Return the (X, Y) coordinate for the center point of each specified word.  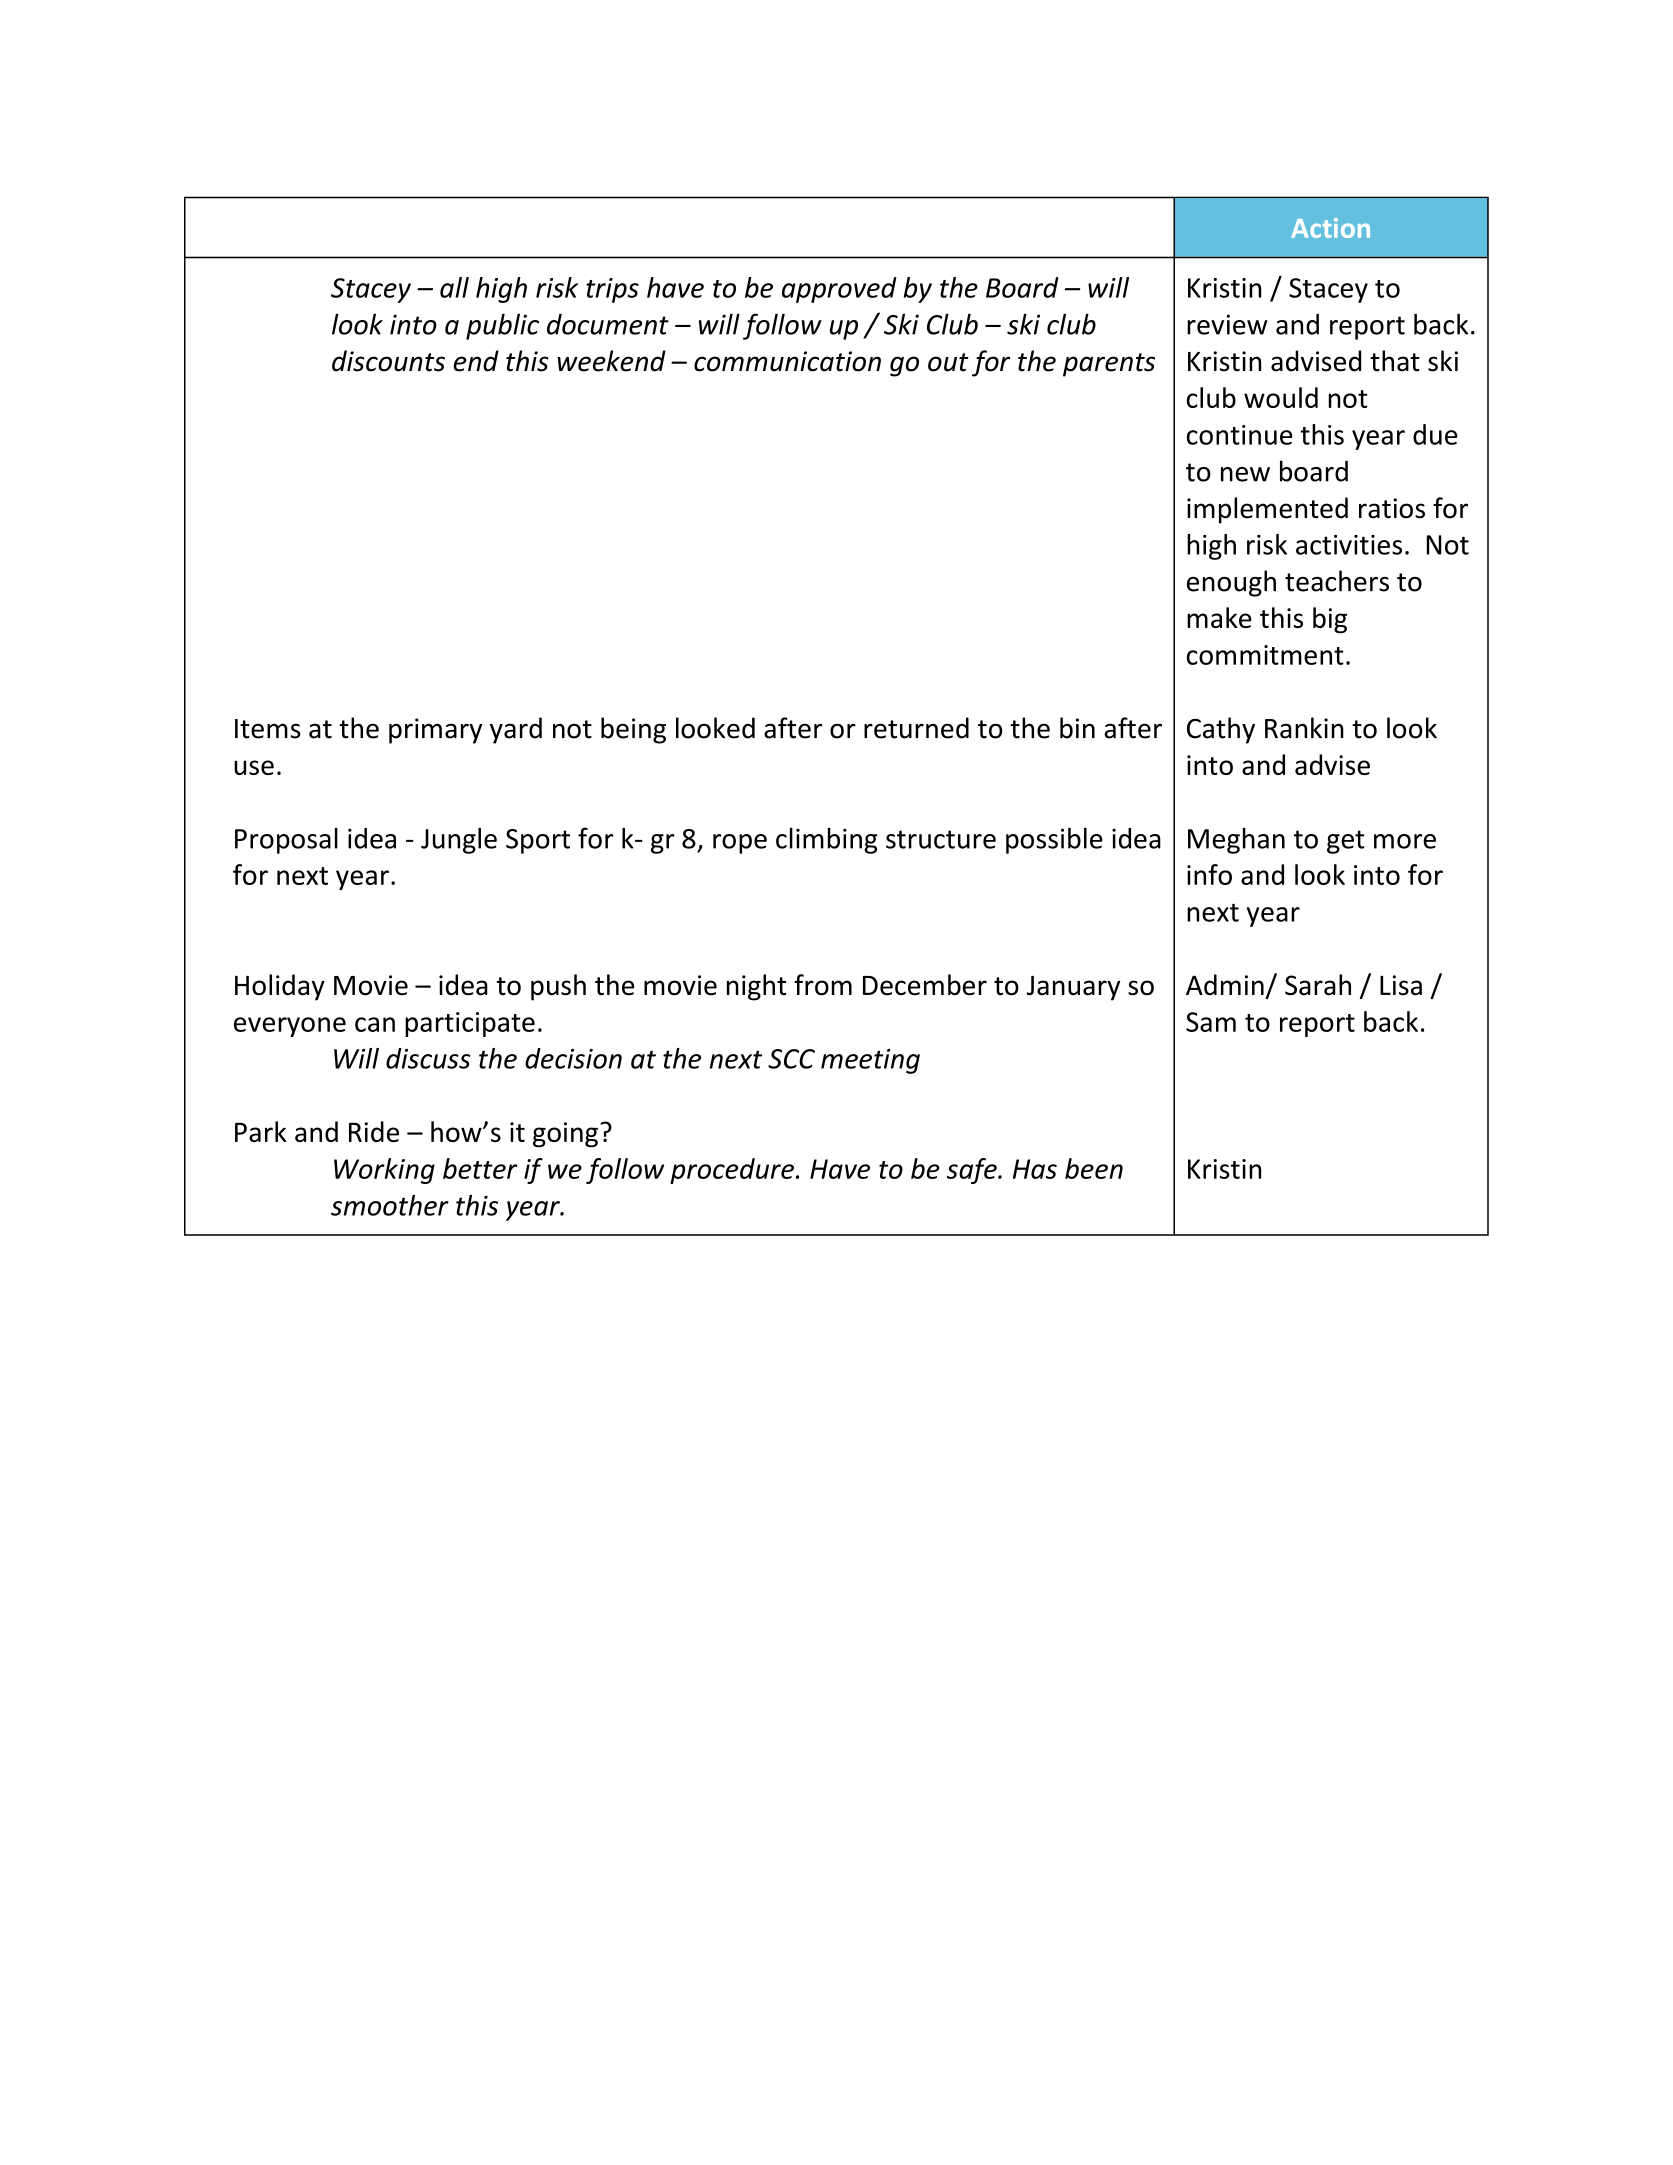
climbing (827, 841)
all (454, 287)
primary (435, 731)
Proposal (286, 841)
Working (384, 1171)
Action (1330, 228)
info (1209, 874)
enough (1231, 583)
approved (839, 290)
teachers (1337, 581)
